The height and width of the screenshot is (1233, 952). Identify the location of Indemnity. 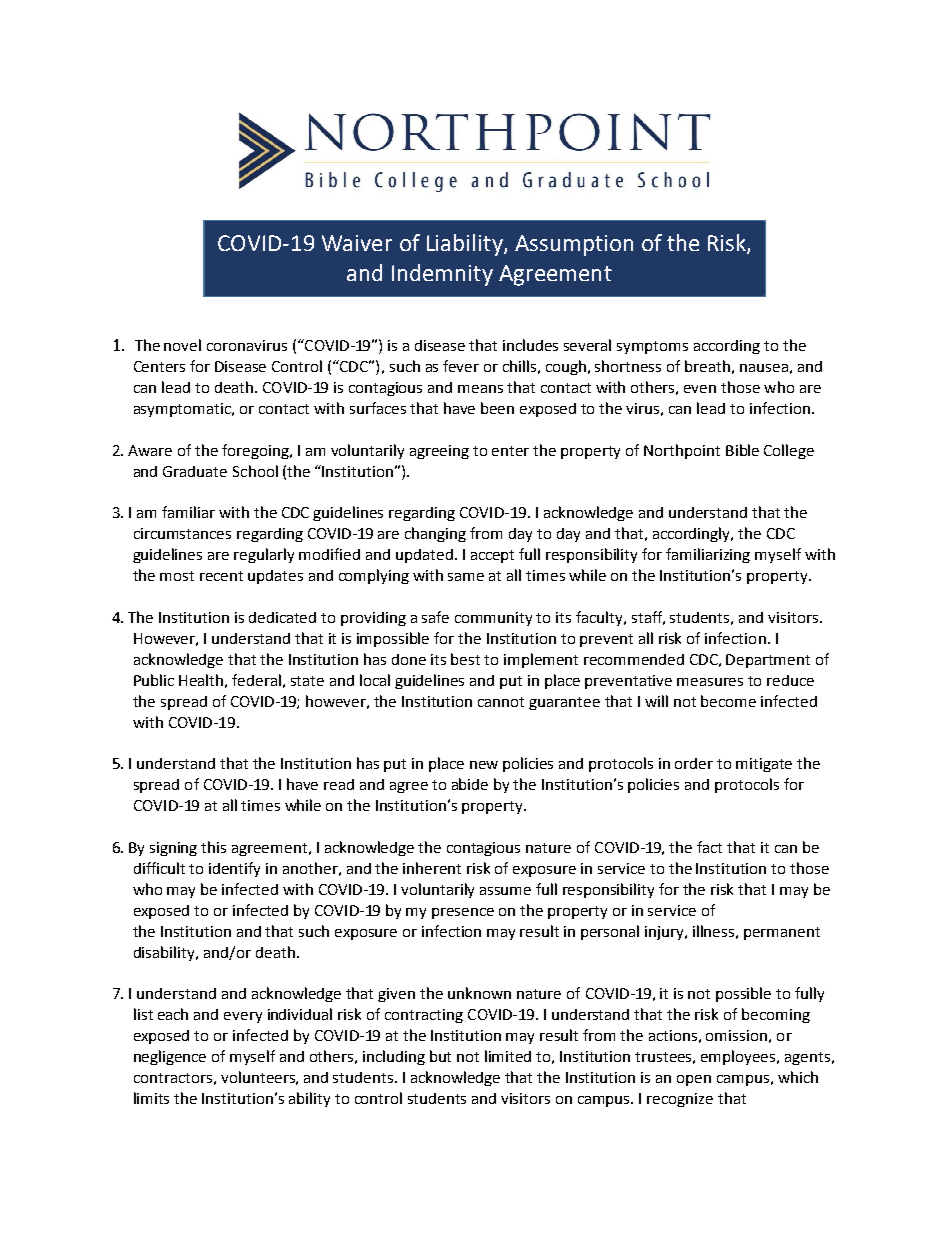
(442, 275).
